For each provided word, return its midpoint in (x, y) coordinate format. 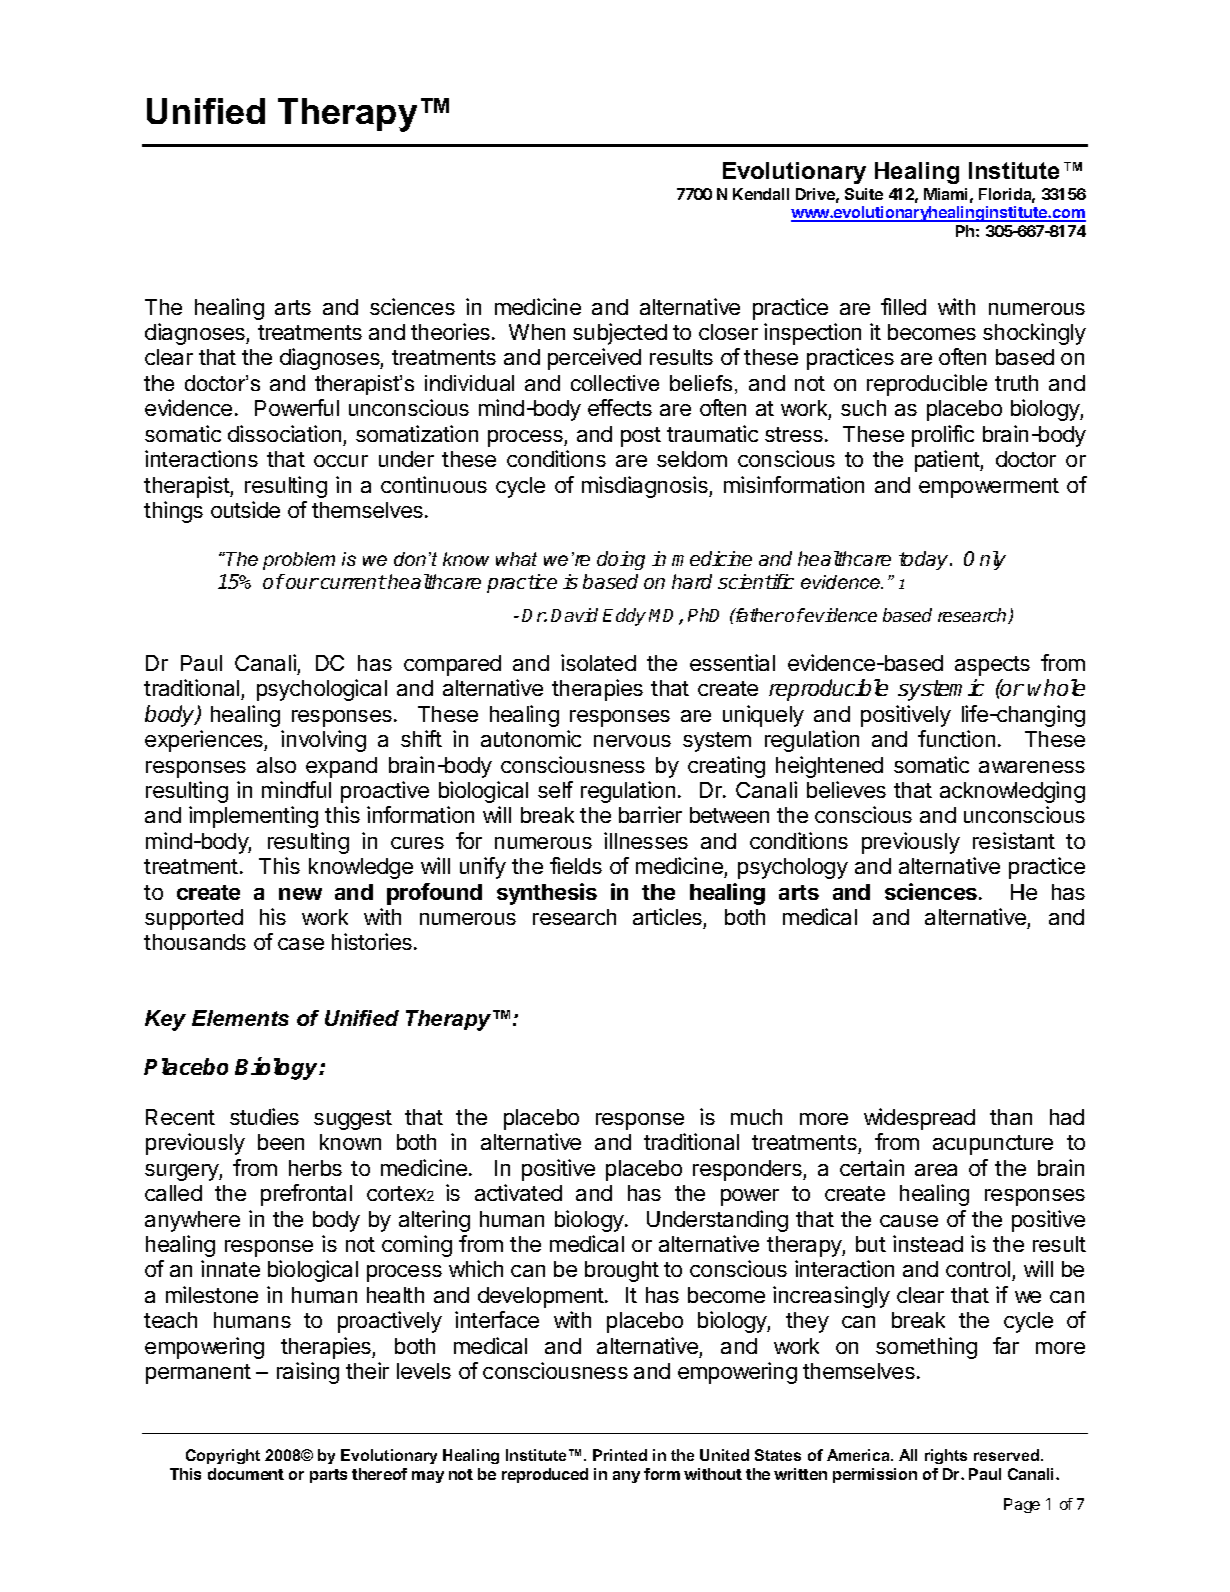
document (246, 1474)
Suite (864, 194)
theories (450, 331)
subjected (620, 334)
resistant (1014, 840)
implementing (253, 817)
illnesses (646, 840)
